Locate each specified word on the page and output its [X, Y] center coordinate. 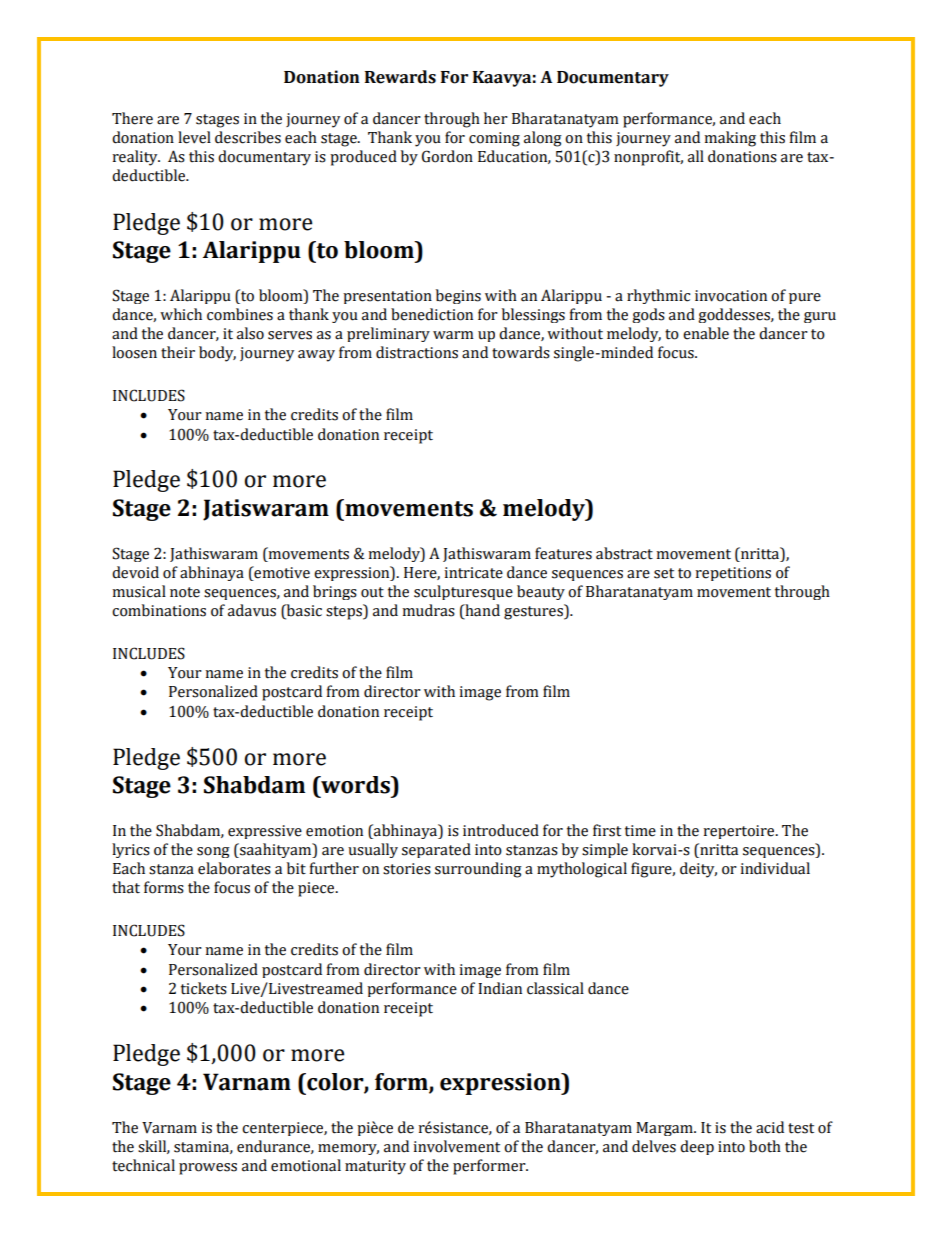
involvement [456, 1146]
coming [494, 139]
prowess [208, 1169]
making [730, 139]
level [194, 137]
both [765, 1146]
